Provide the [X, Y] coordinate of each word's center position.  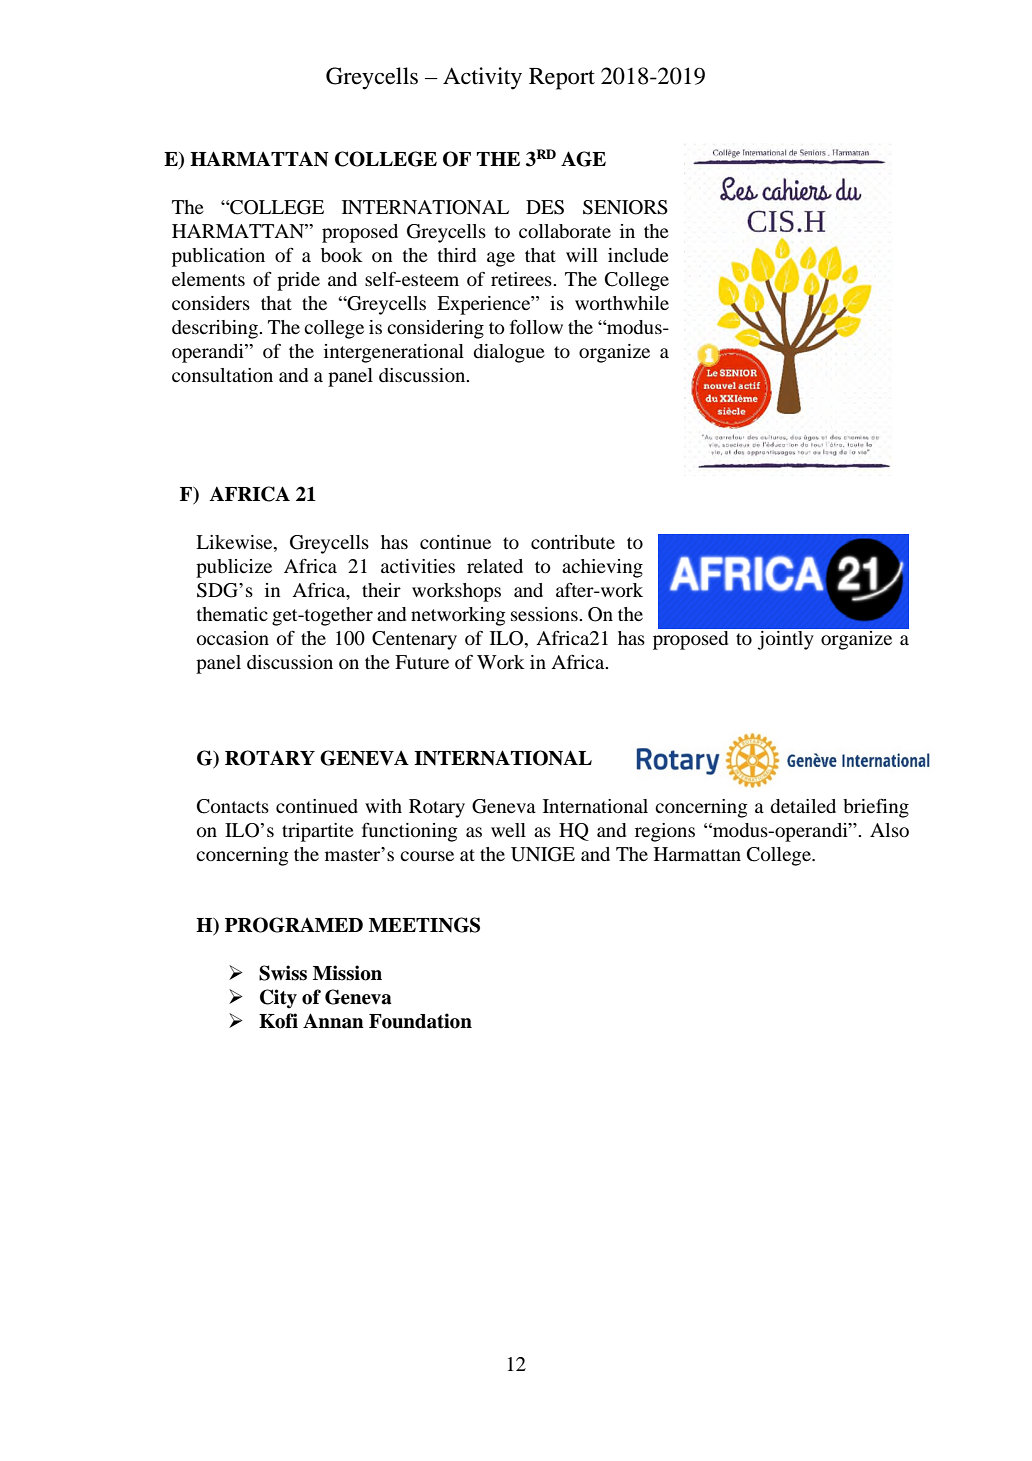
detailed [803, 806]
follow [536, 327]
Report [562, 79]
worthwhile [622, 303]
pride [298, 281]
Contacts [233, 806]
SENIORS [625, 207]
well [508, 830]
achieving [602, 568]
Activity [482, 78]
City [278, 999]
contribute [573, 542]
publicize [234, 568]
